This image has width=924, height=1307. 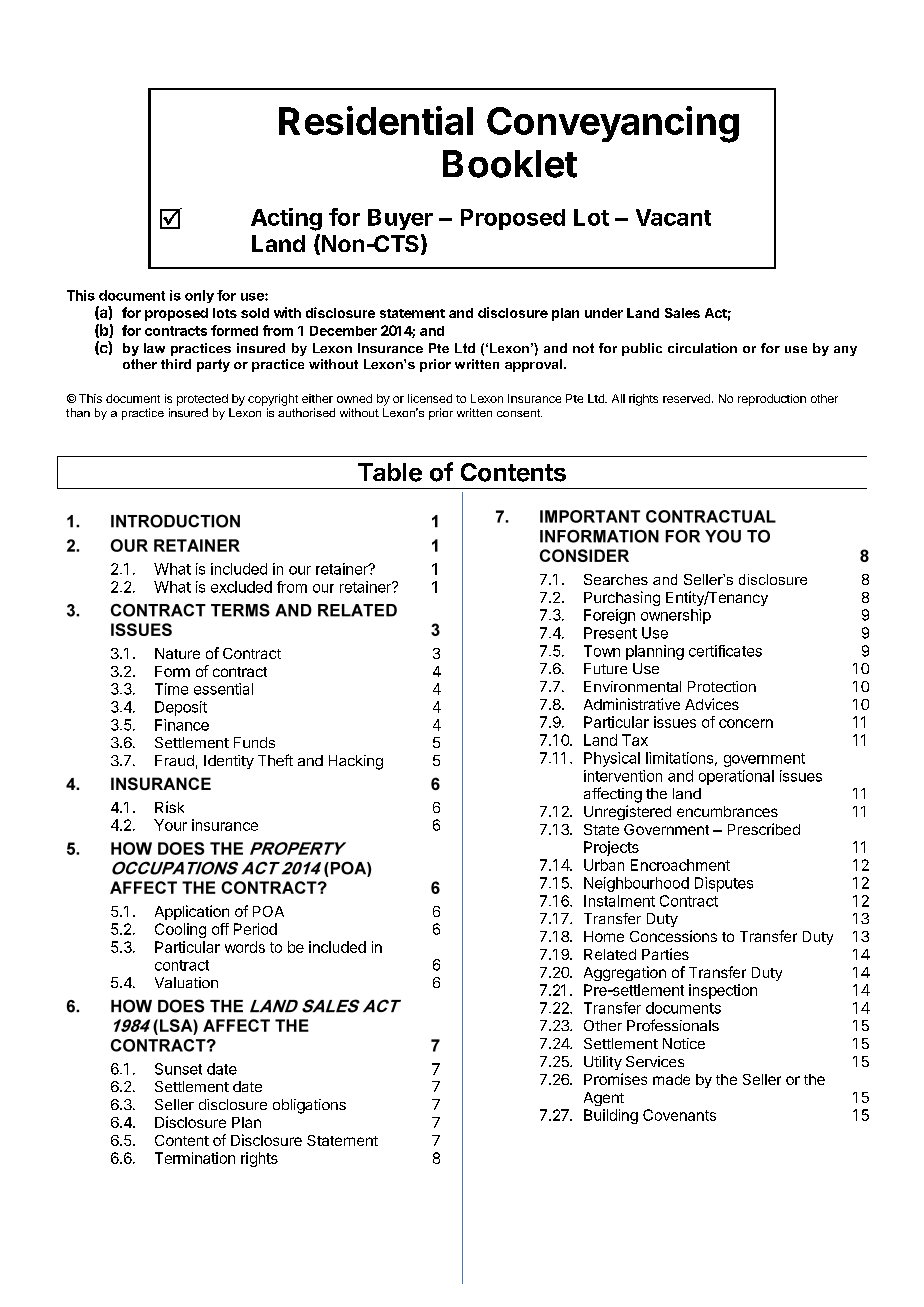 What do you see at coordinates (195, 1158) in the image?
I see `Termination` at bounding box center [195, 1158].
